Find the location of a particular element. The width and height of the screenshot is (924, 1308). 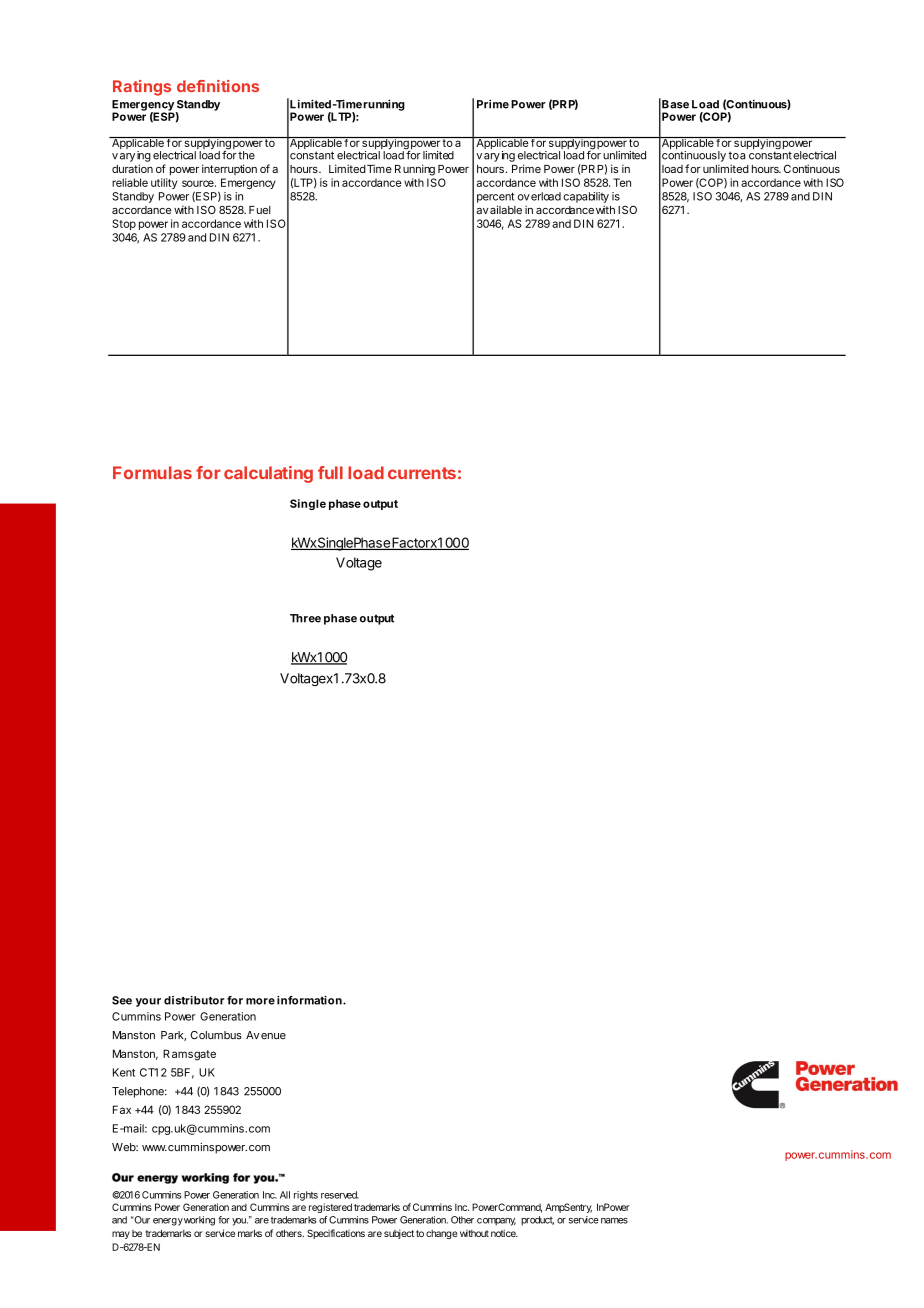

capability is located at coordinates (586, 197).
